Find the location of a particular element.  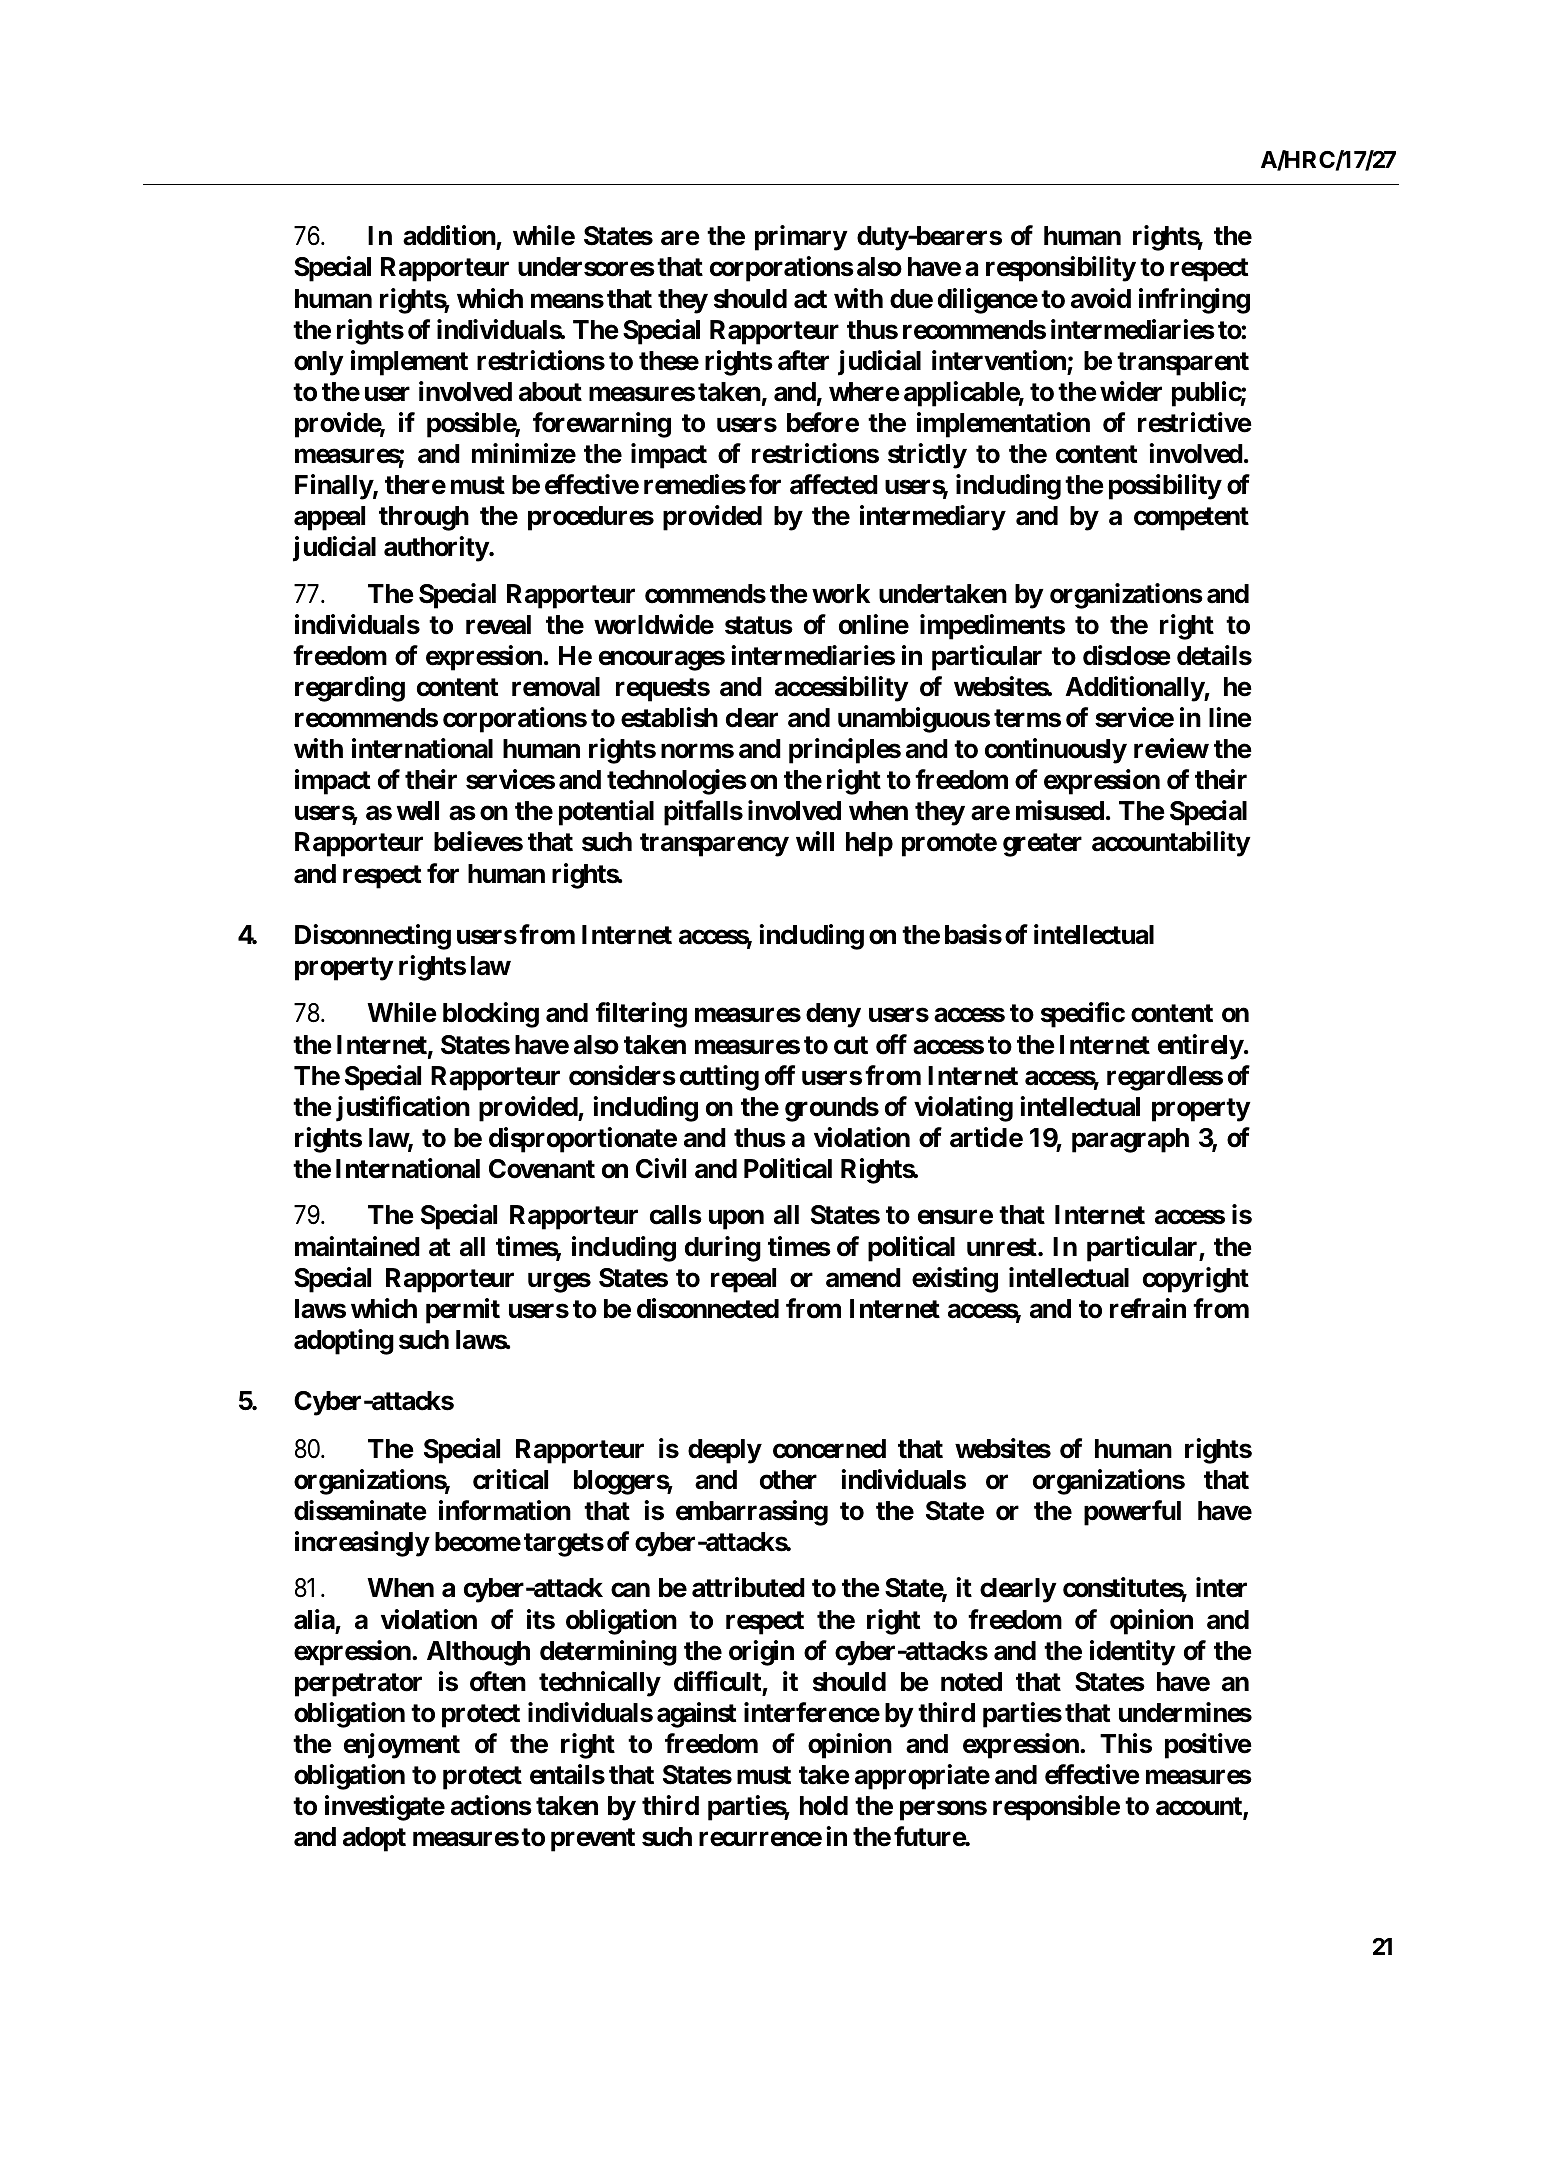

well is located at coordinates (418, 811).
